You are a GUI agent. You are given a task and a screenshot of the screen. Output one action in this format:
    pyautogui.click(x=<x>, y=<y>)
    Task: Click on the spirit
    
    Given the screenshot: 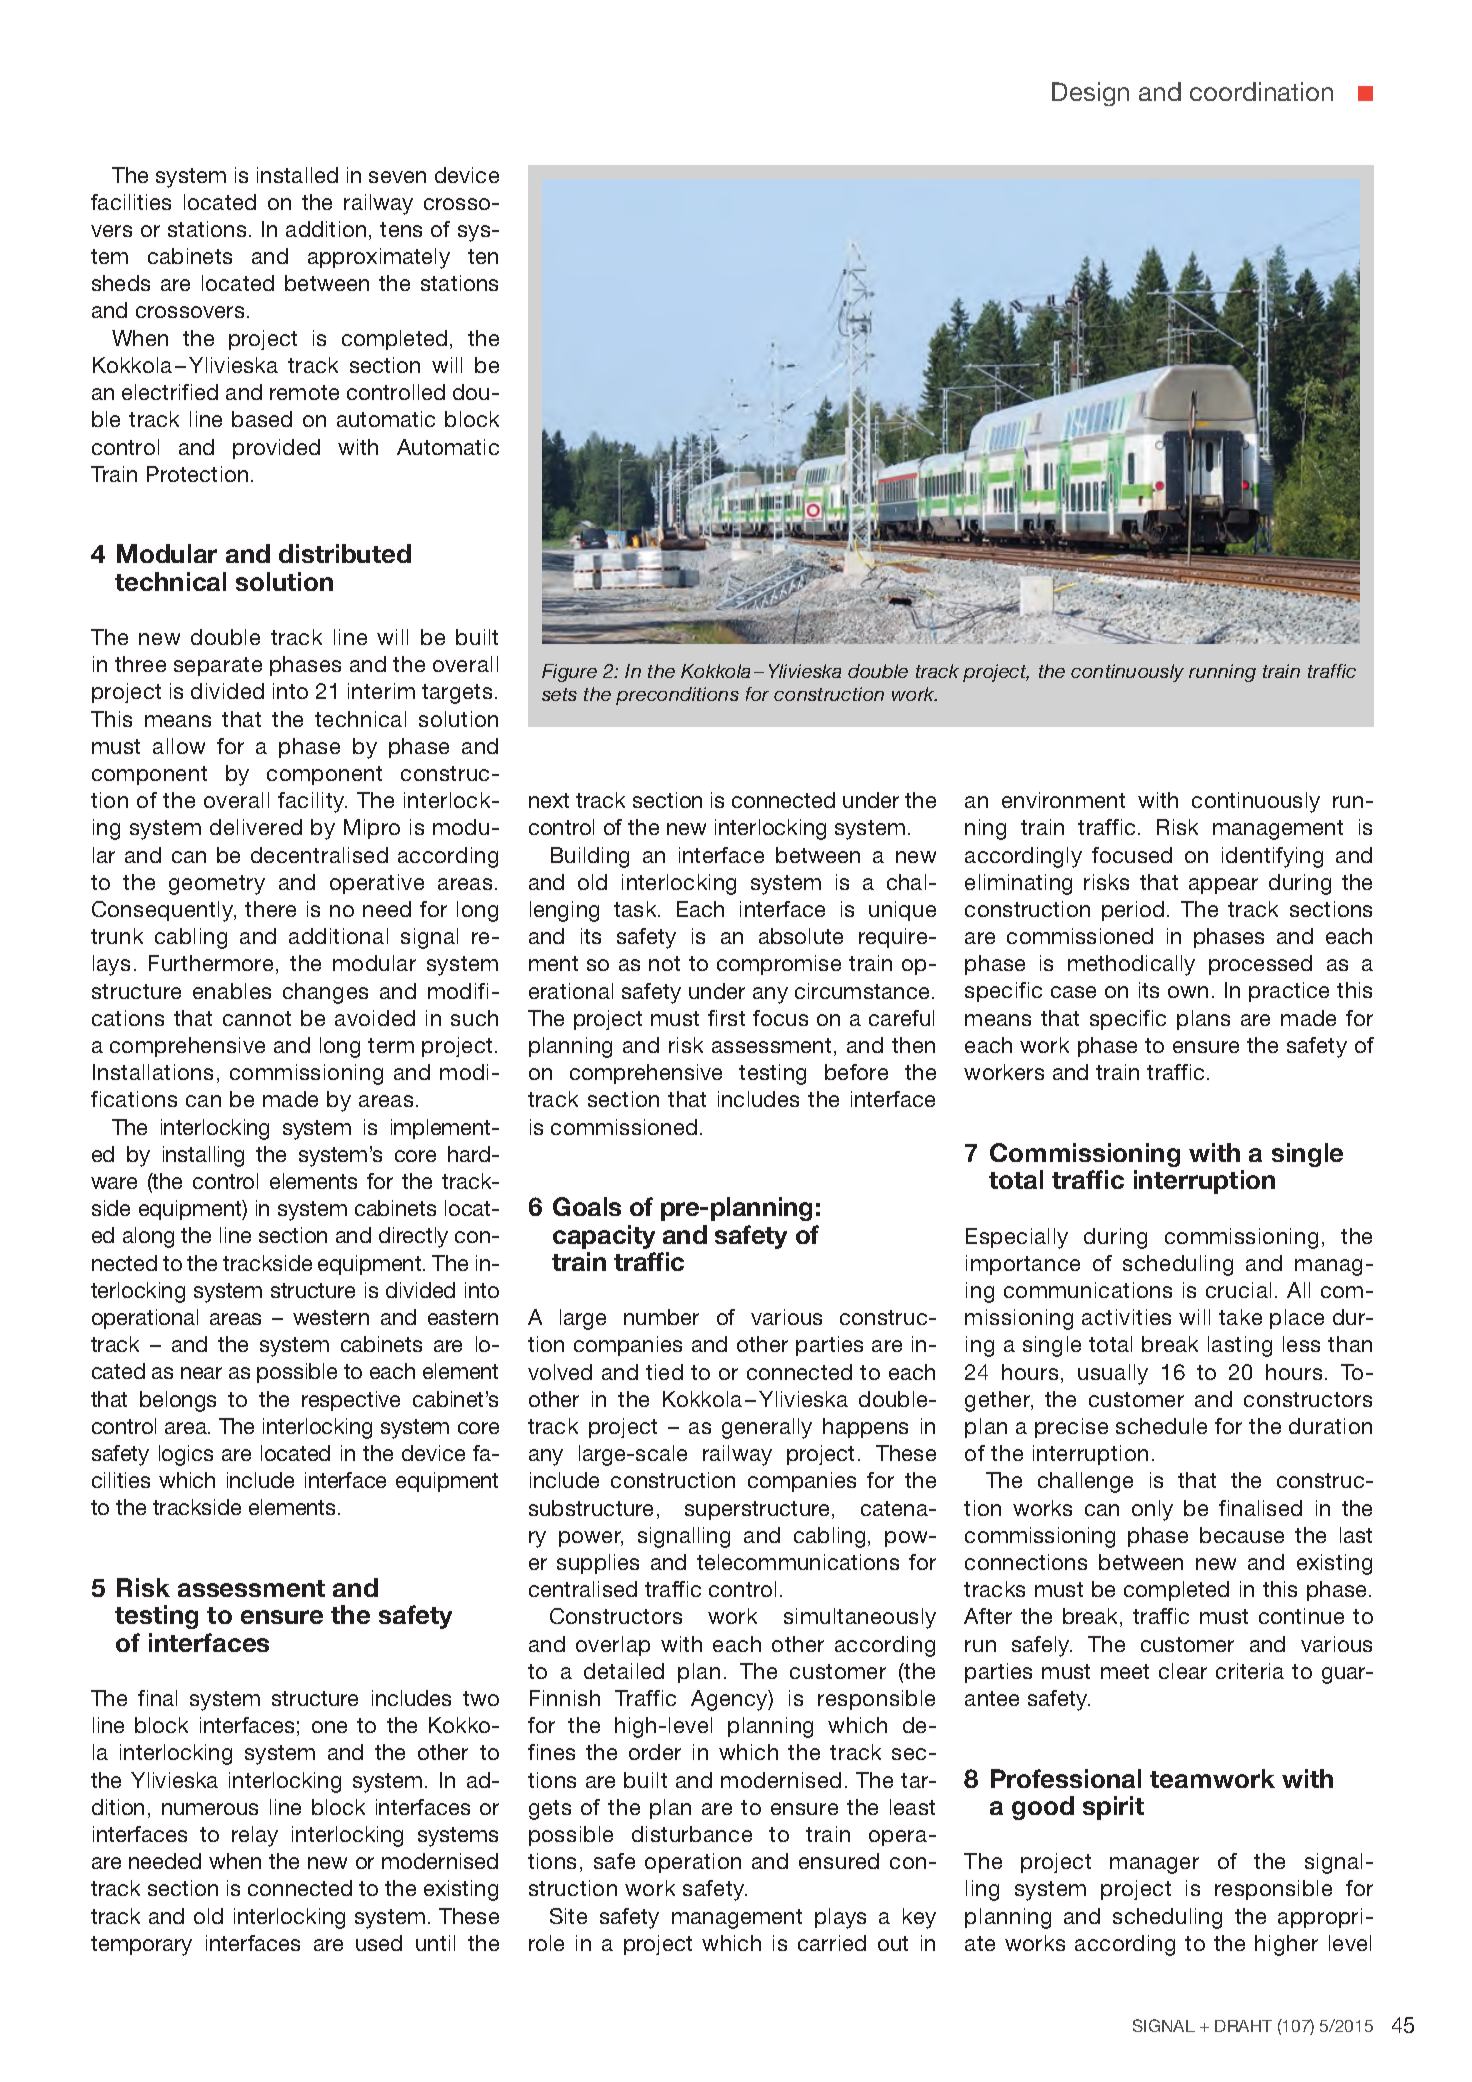 What is the action you would take?
    pyautogui.click(x=1113, y=1808)
